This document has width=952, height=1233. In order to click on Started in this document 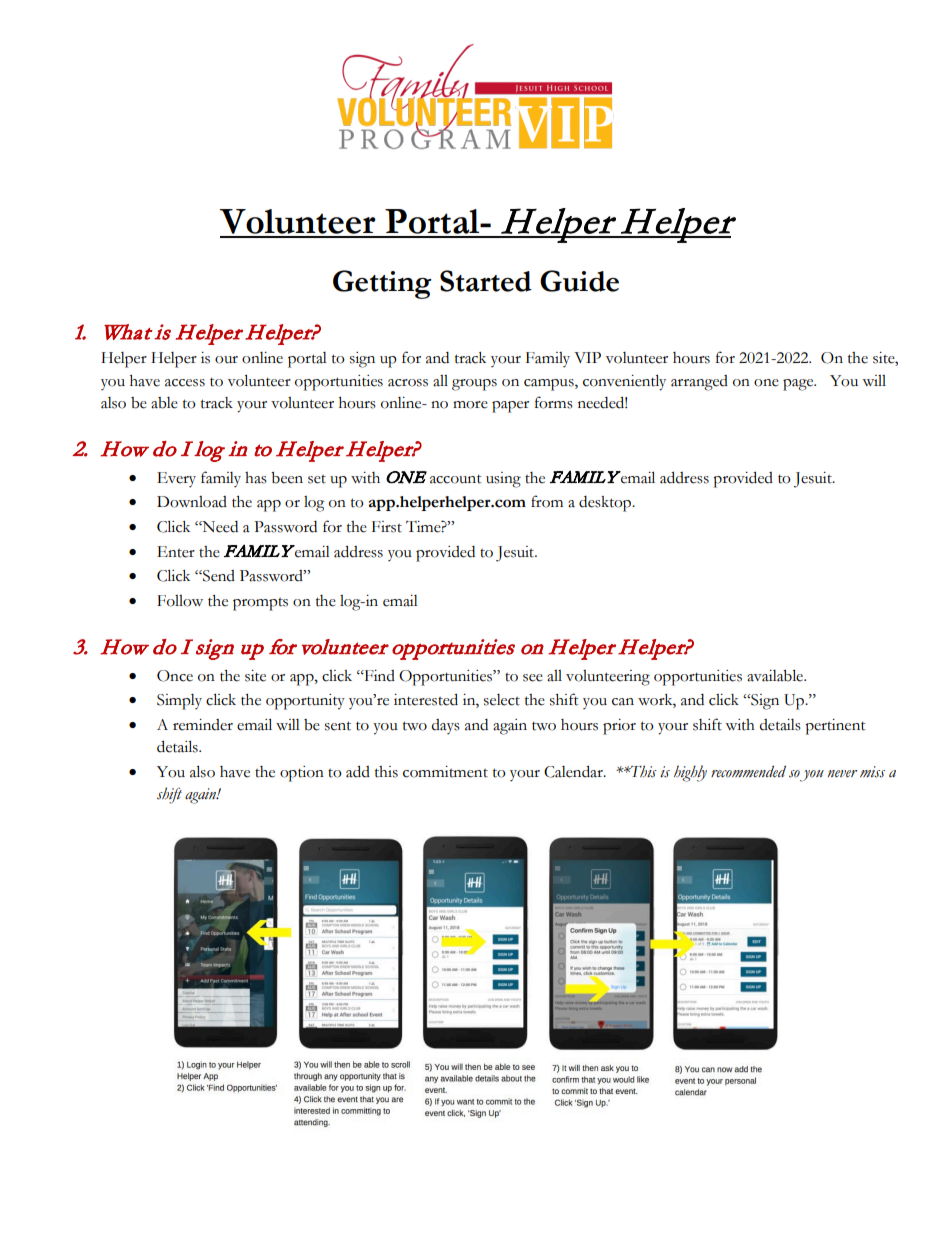, I will do `click(486, 281)`.
